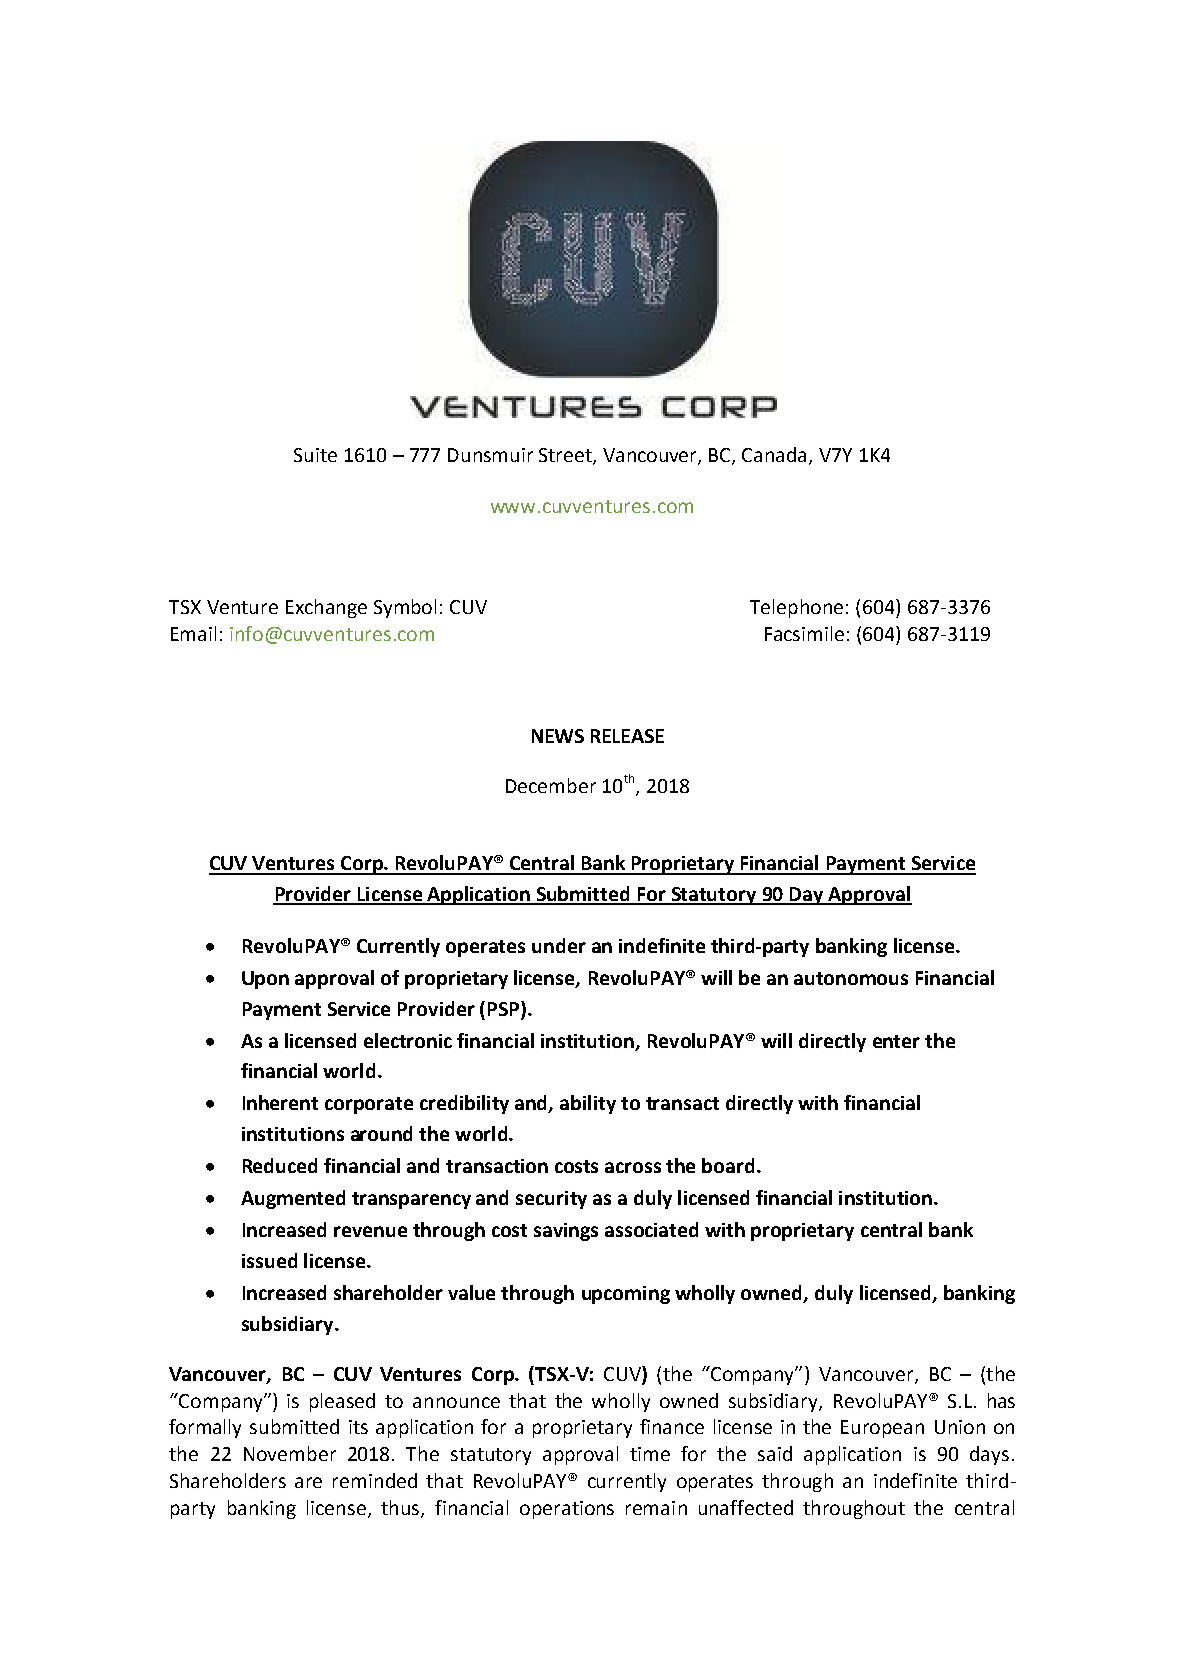 This screenshot has width=1185, height=1677. I want to click on autonomous, so click(851, 978).
